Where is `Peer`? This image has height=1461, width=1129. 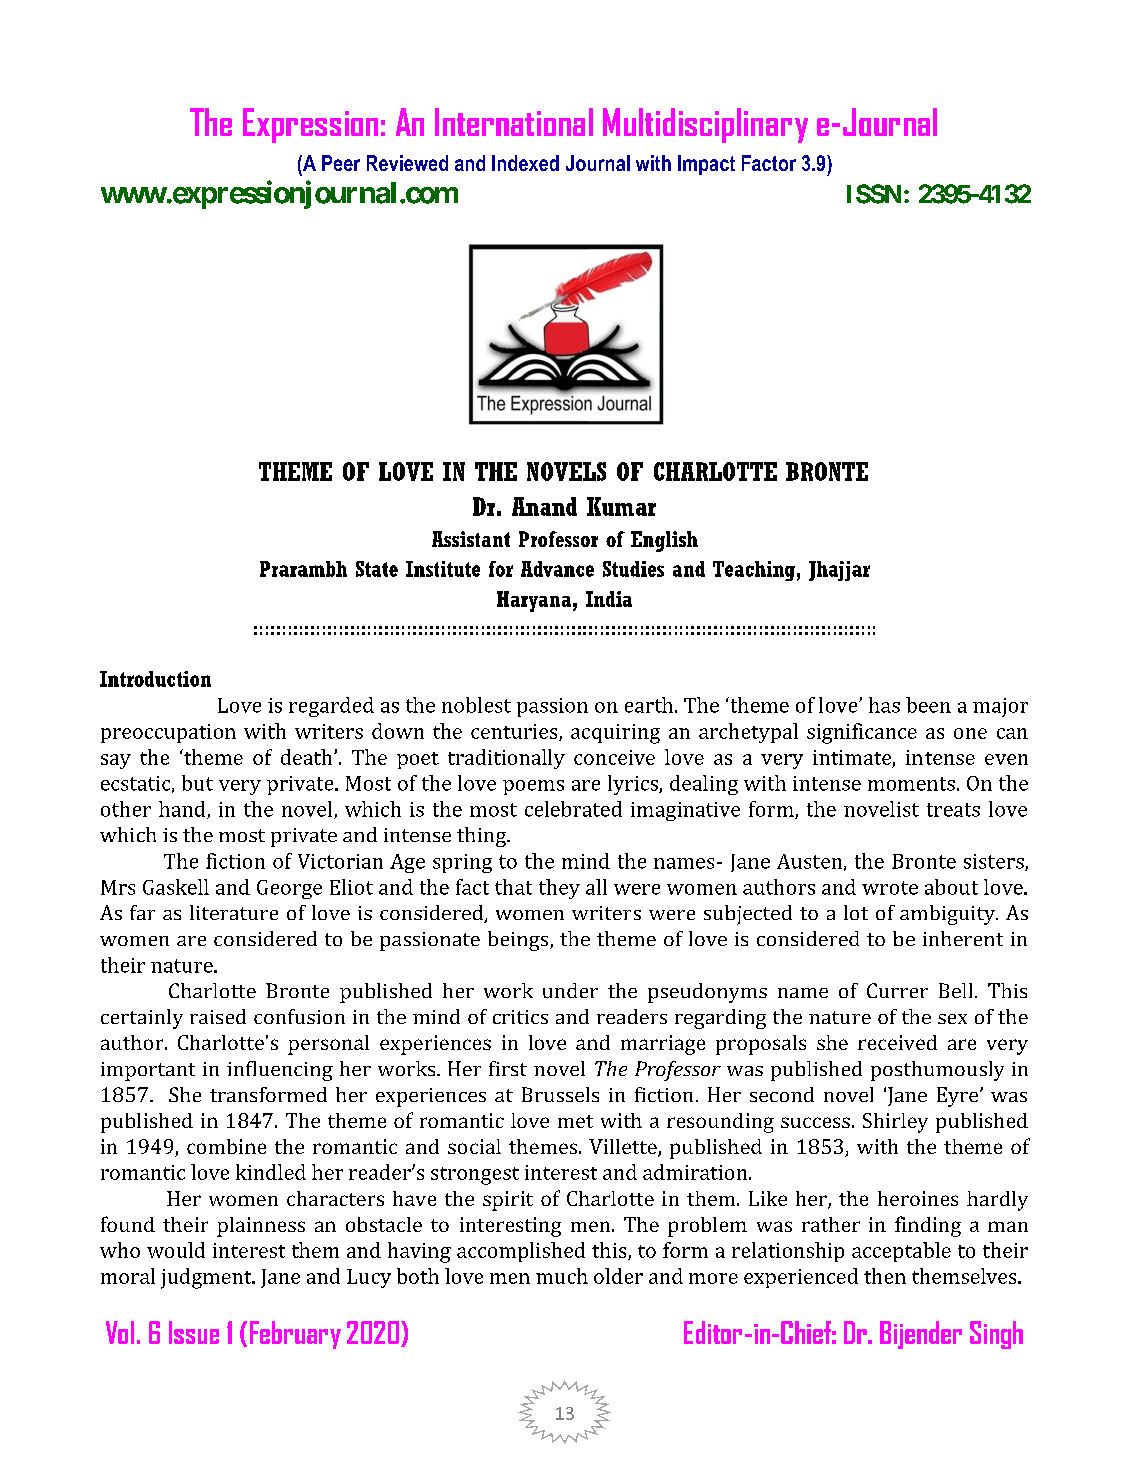 Peer is located at coordinates (341, 163).
